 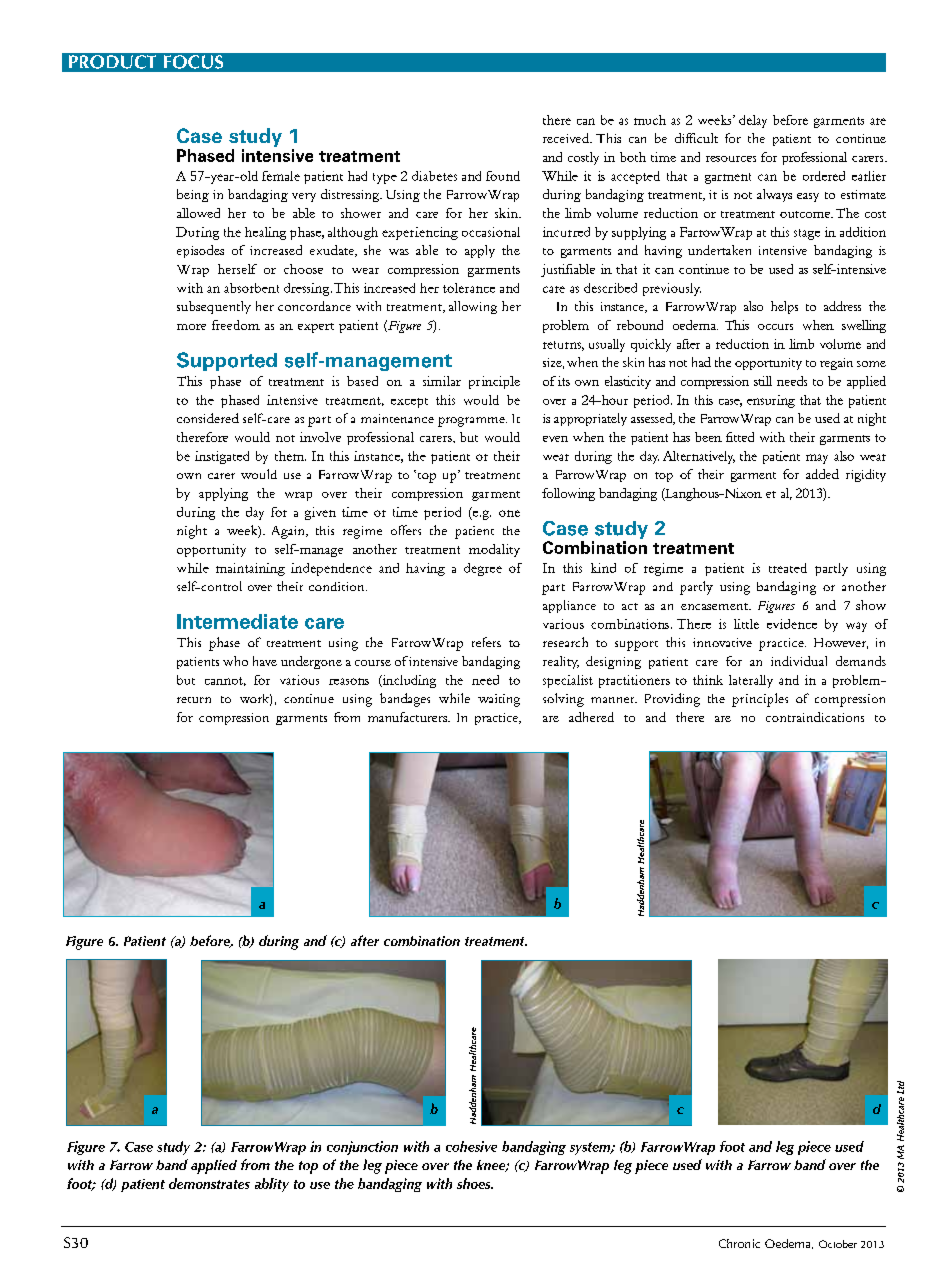 What do you see at coordinates (265, 661) in the screenshot?
I see `have` at bounding box center [265, 661].
